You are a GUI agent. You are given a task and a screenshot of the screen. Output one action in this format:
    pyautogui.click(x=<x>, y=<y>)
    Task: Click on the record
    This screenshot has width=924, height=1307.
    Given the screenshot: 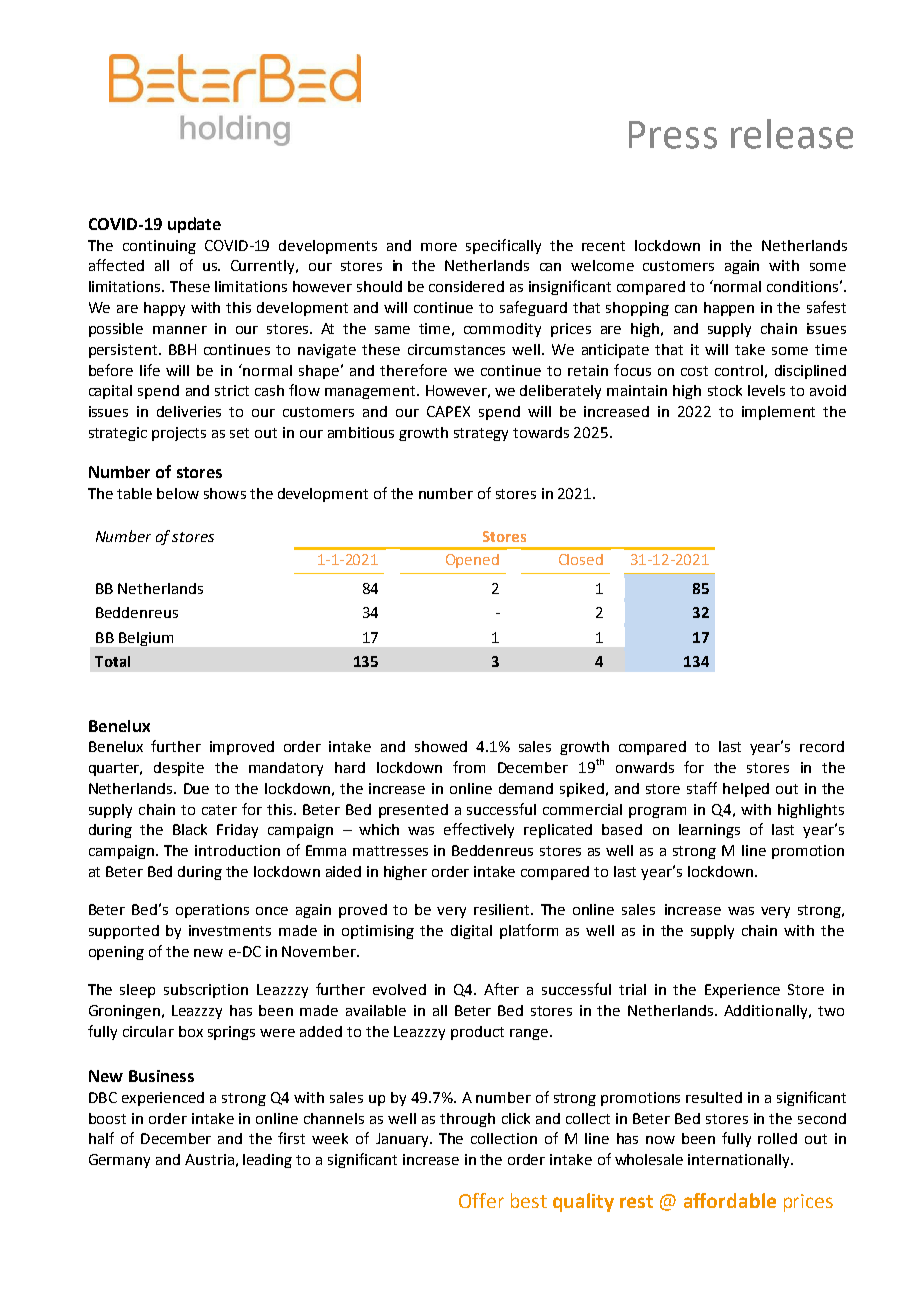 What is the action you would take?
    pyautogui.click(x=822, y=746)
